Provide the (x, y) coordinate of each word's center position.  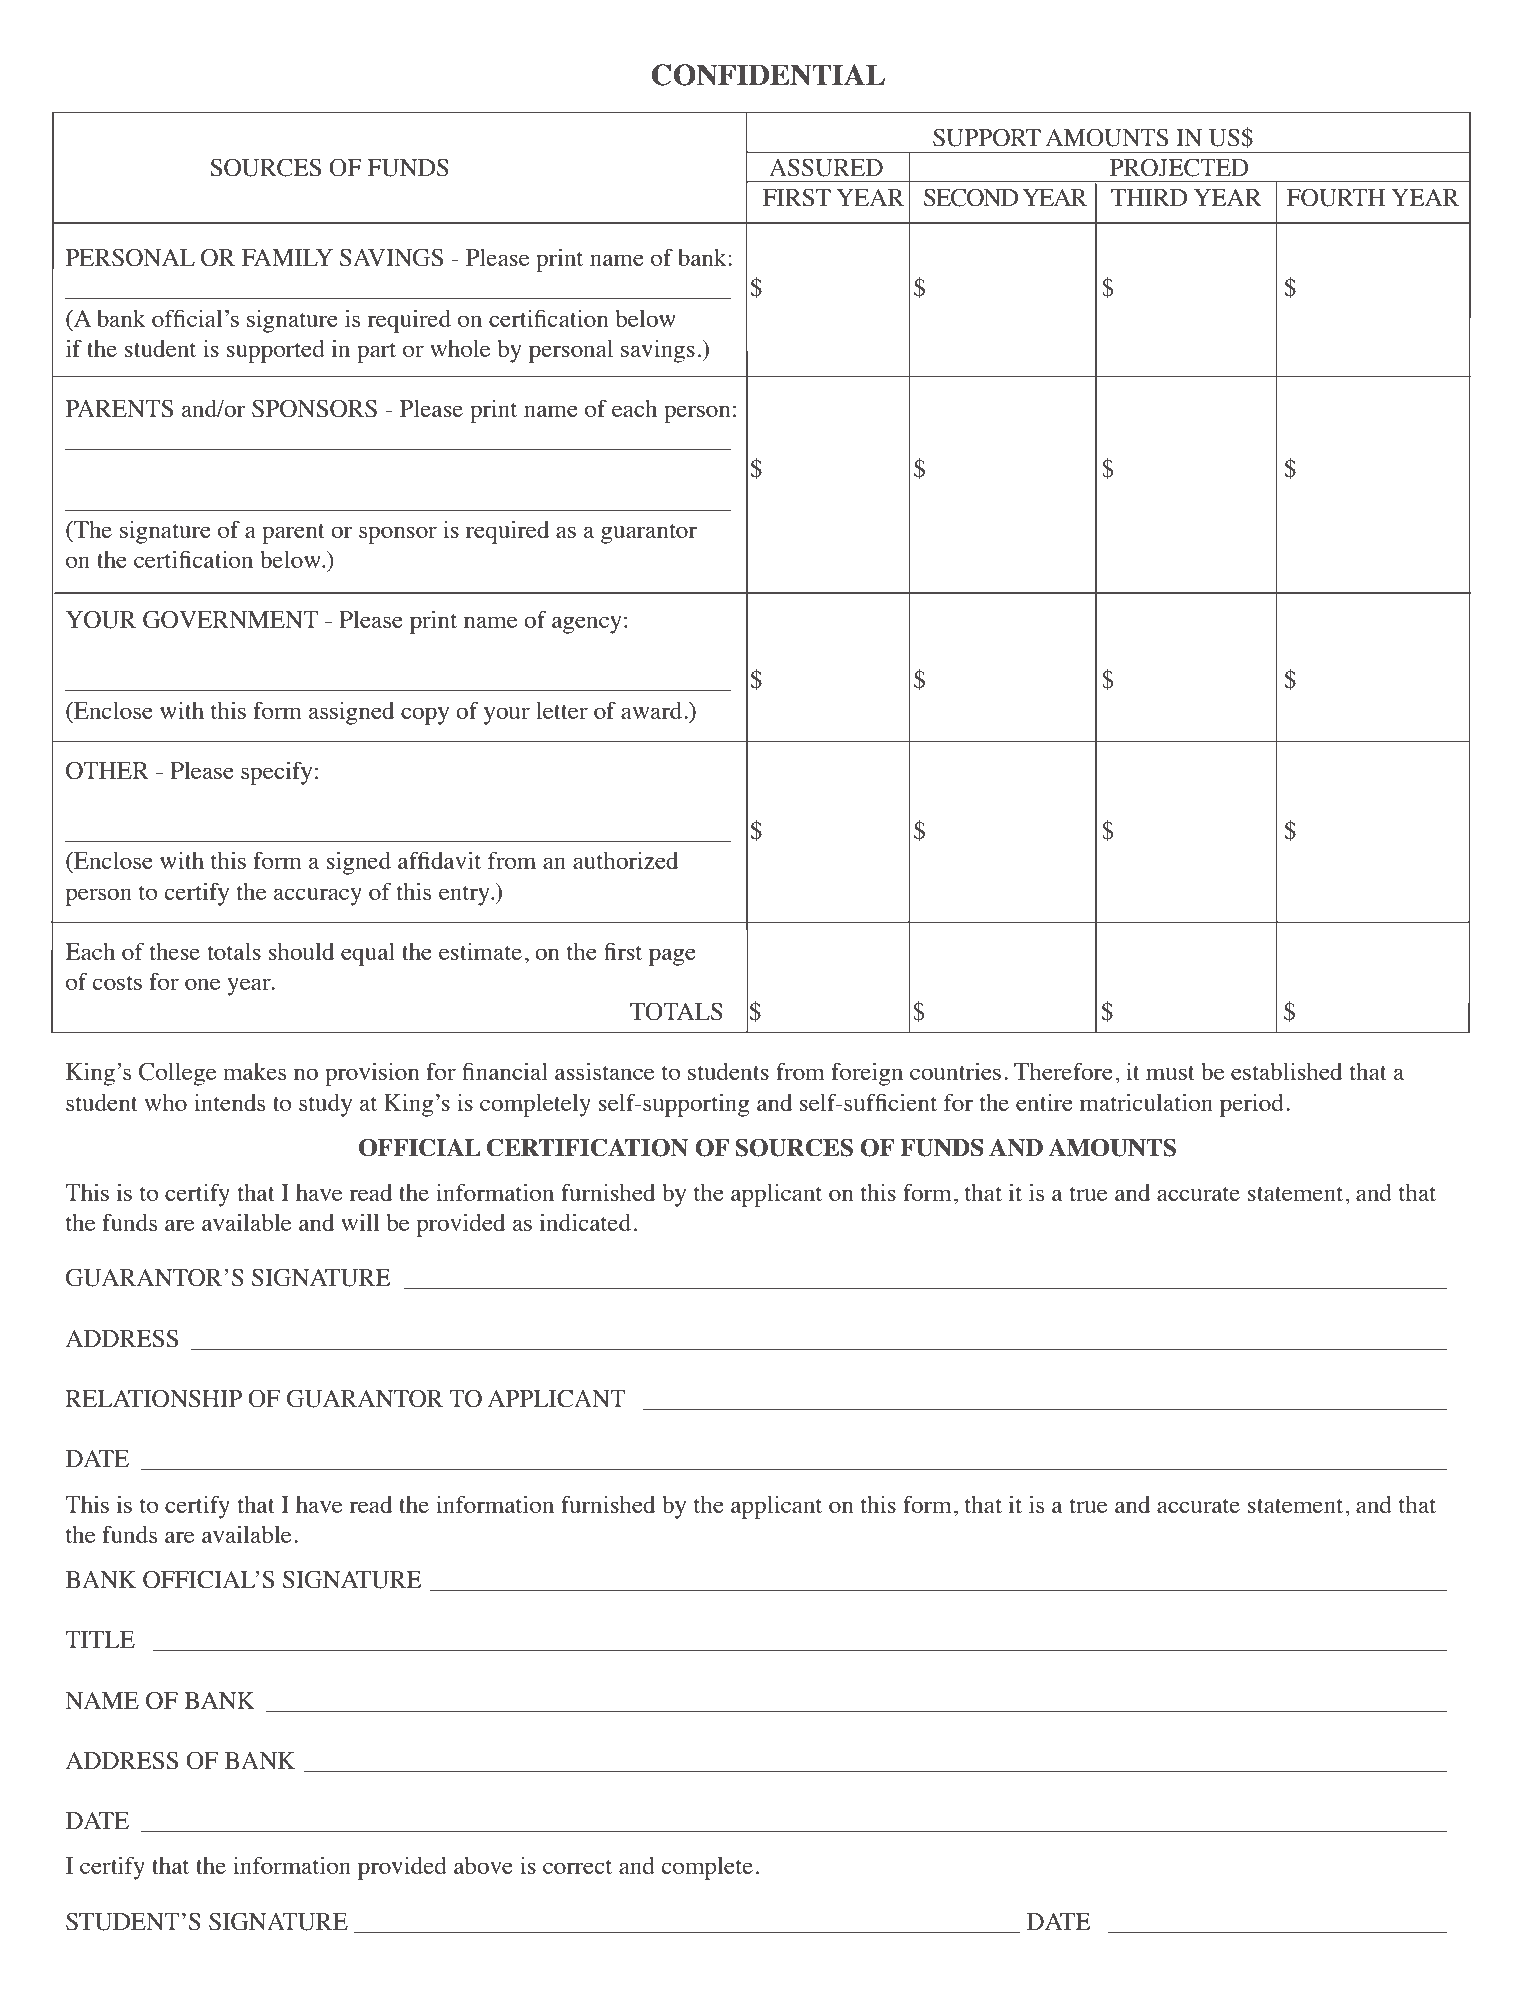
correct (577, 1867)
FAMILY (287, 257)
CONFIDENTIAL (768, 75)
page (672, 957)
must (1170, 1073)
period (1252, 1105)
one (202, 984)
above (483, 1865)
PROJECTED (1179, 167)
